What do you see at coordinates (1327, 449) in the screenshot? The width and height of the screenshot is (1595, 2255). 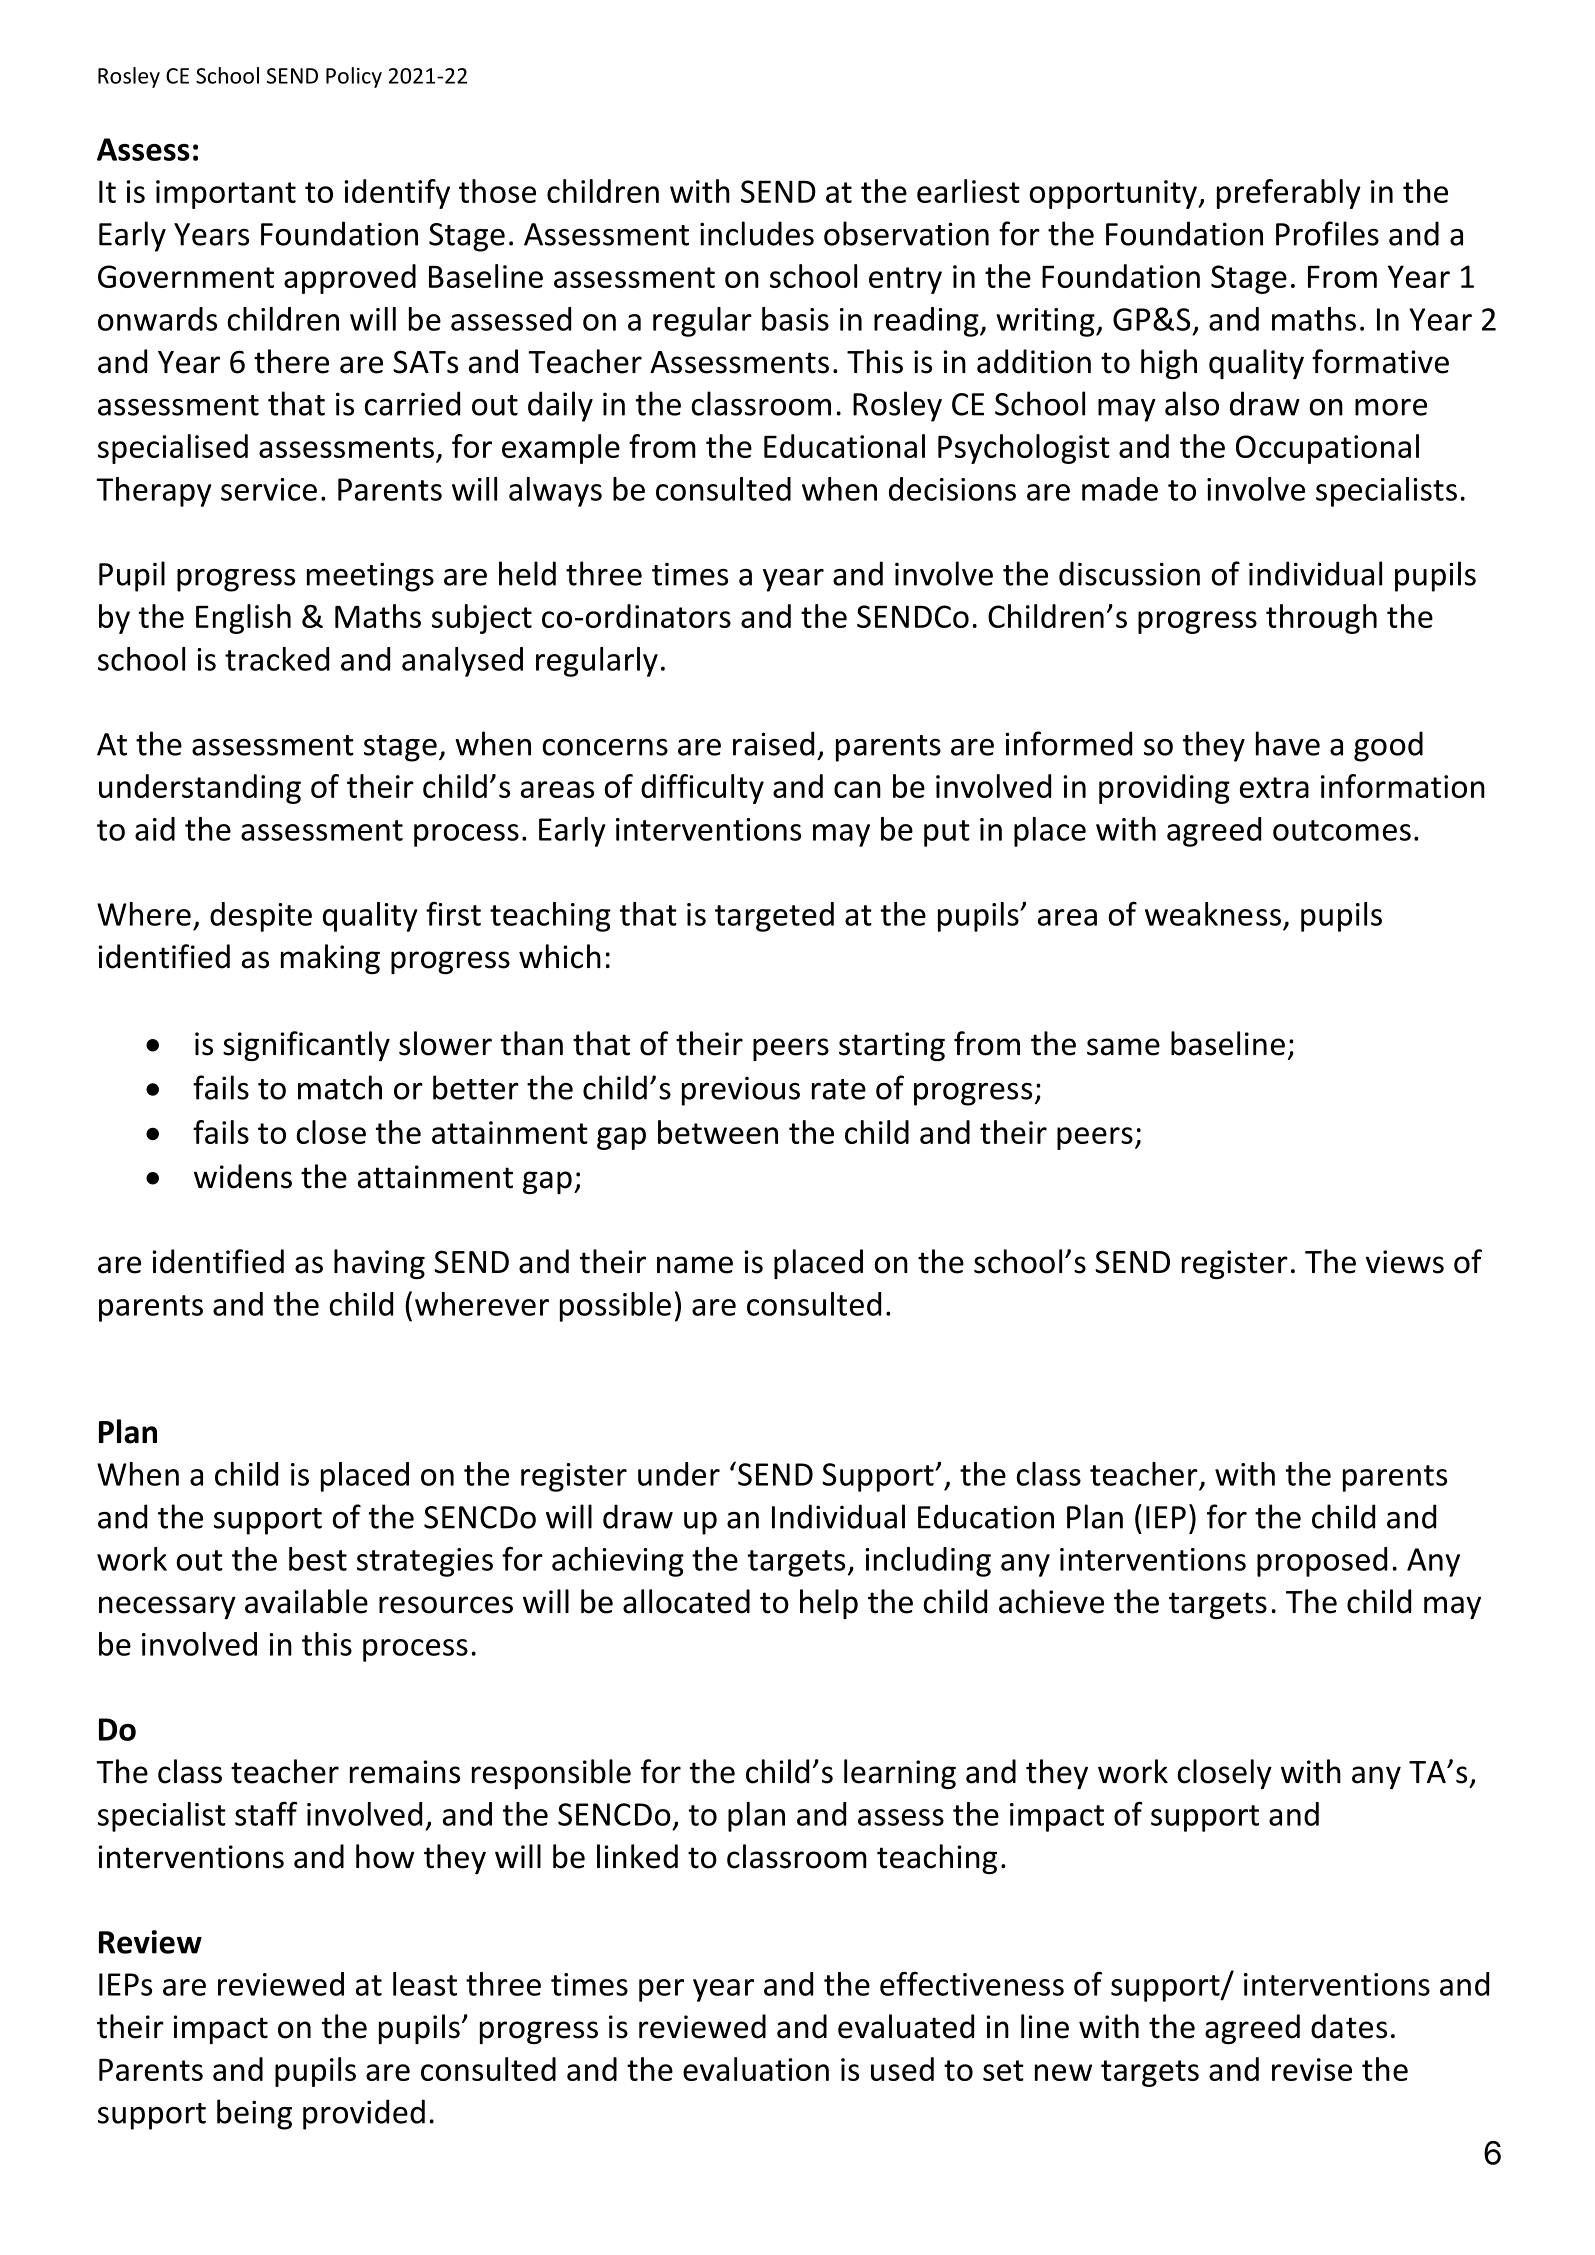 I see `Occupational` at bounding box center [1327, 449].
